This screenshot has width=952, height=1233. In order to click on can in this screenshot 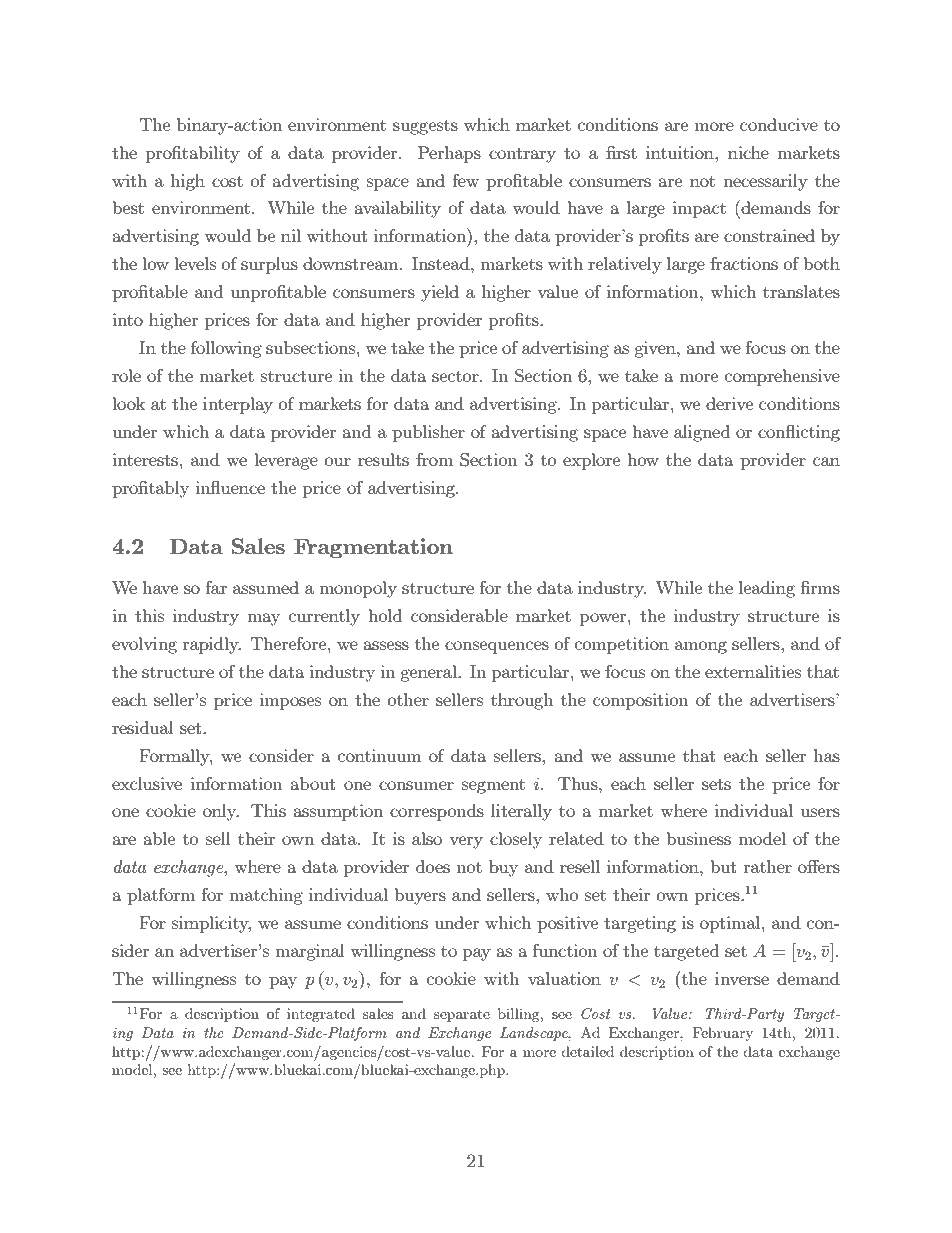, I will do `click(826, 461)`.
